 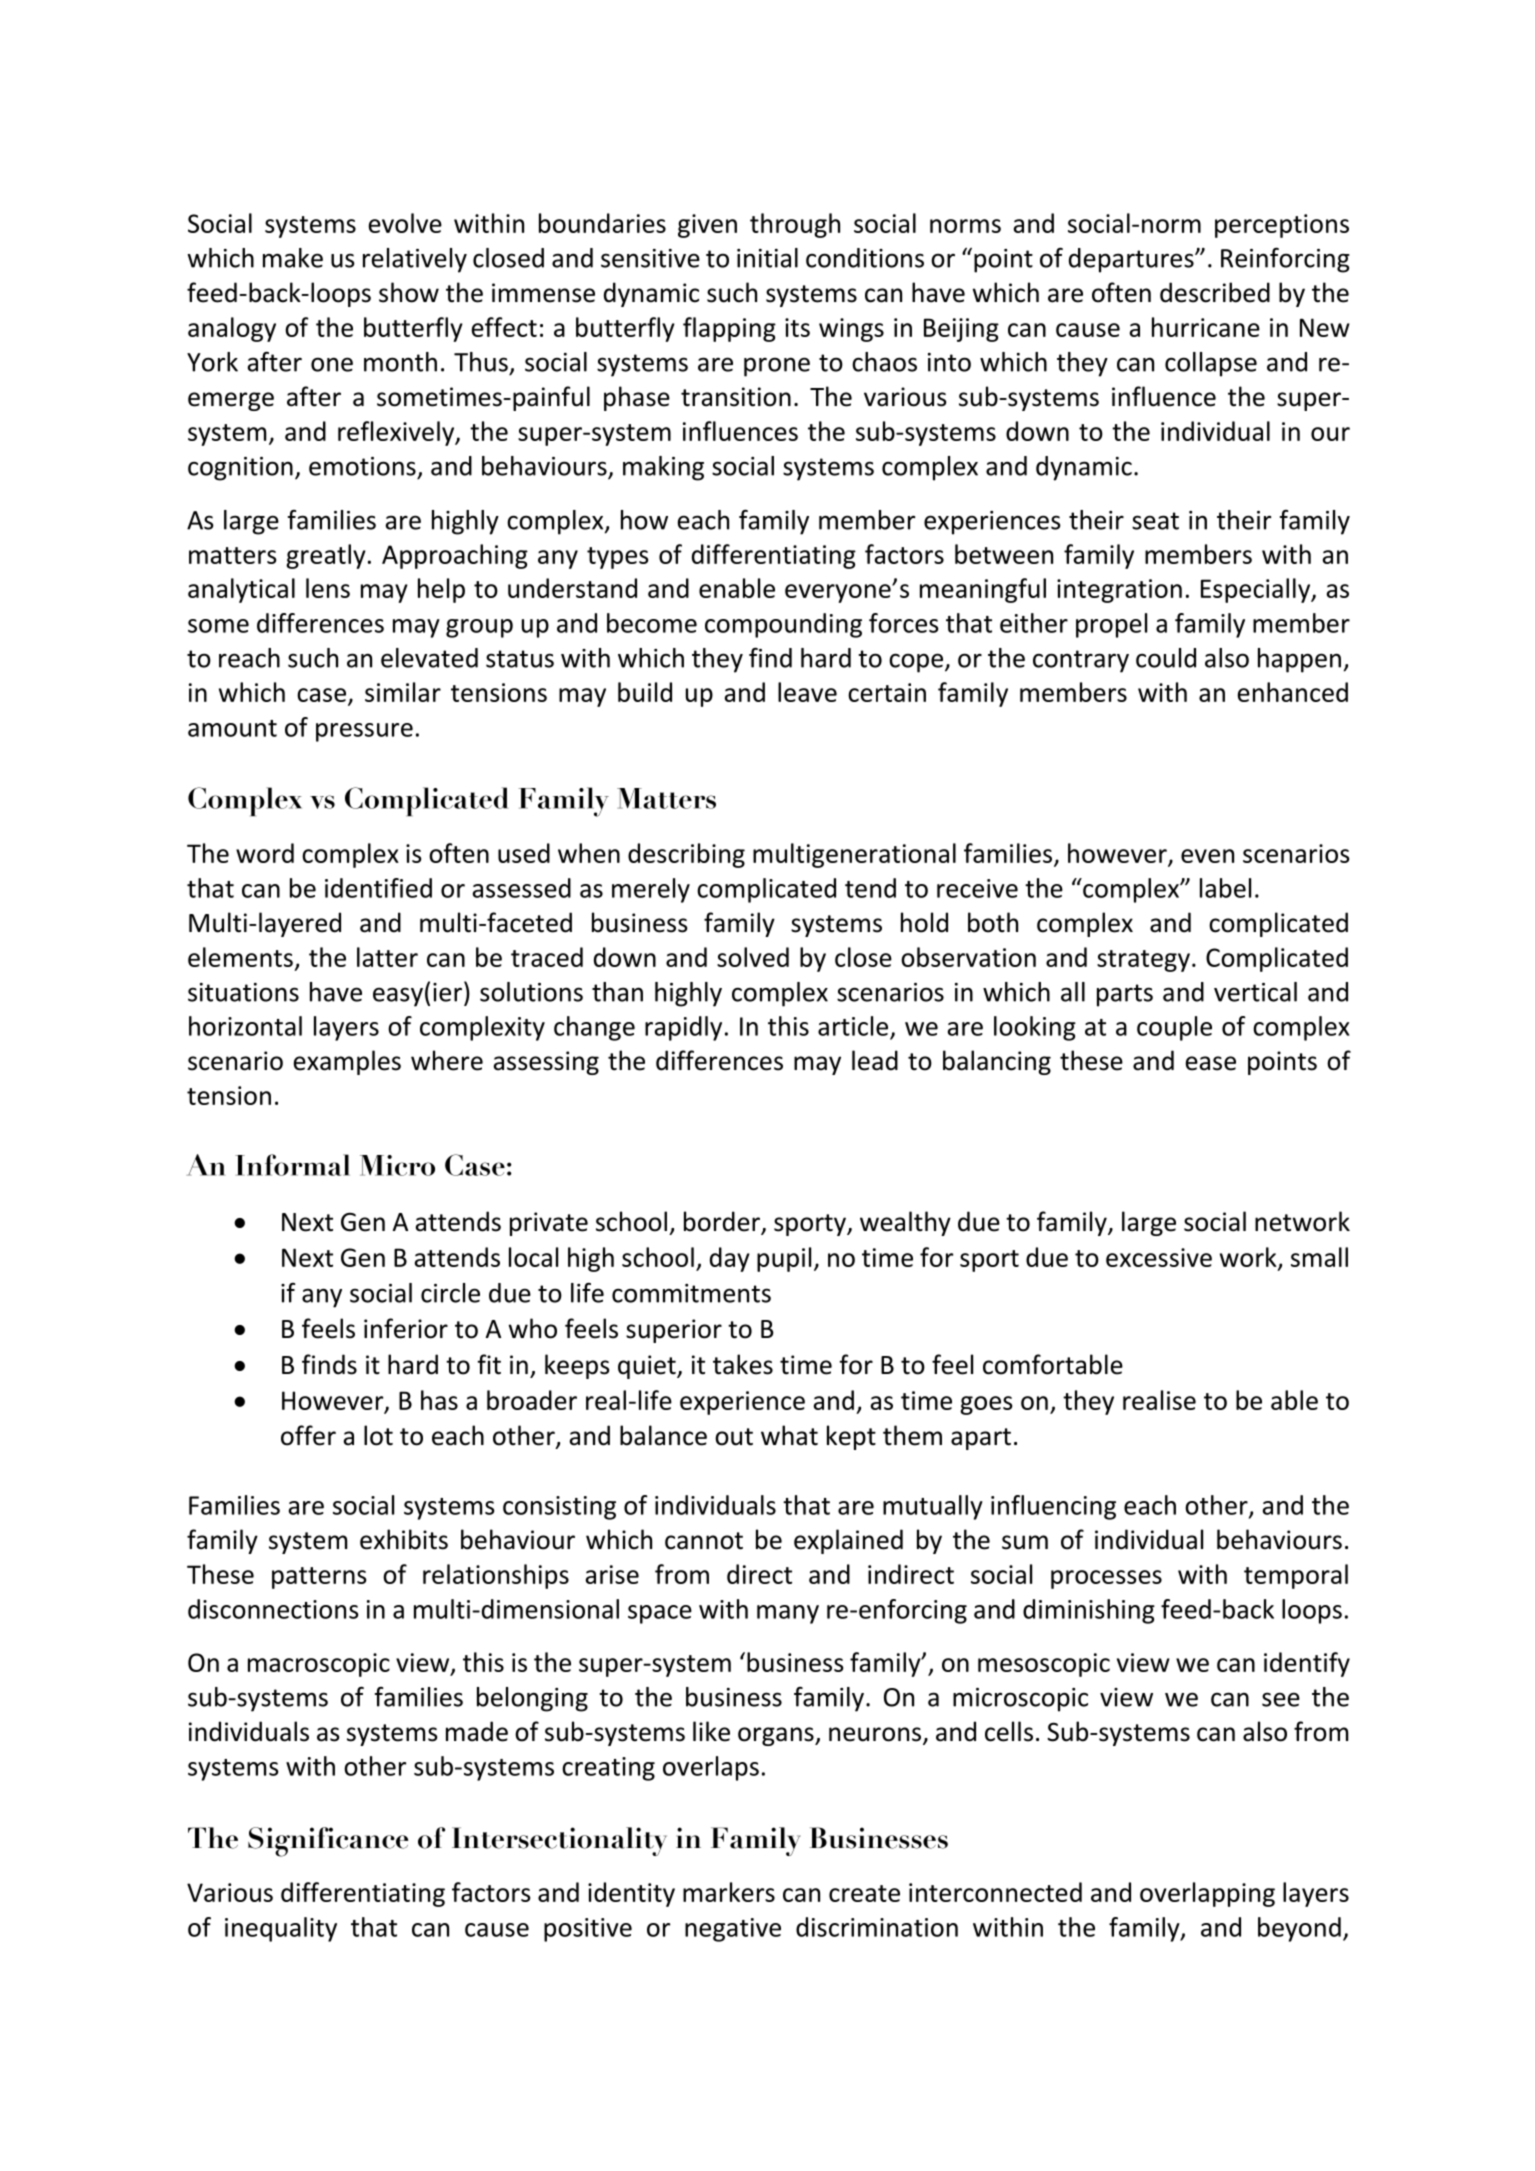 I want to click on examples, so click(x=347, y=1062).
